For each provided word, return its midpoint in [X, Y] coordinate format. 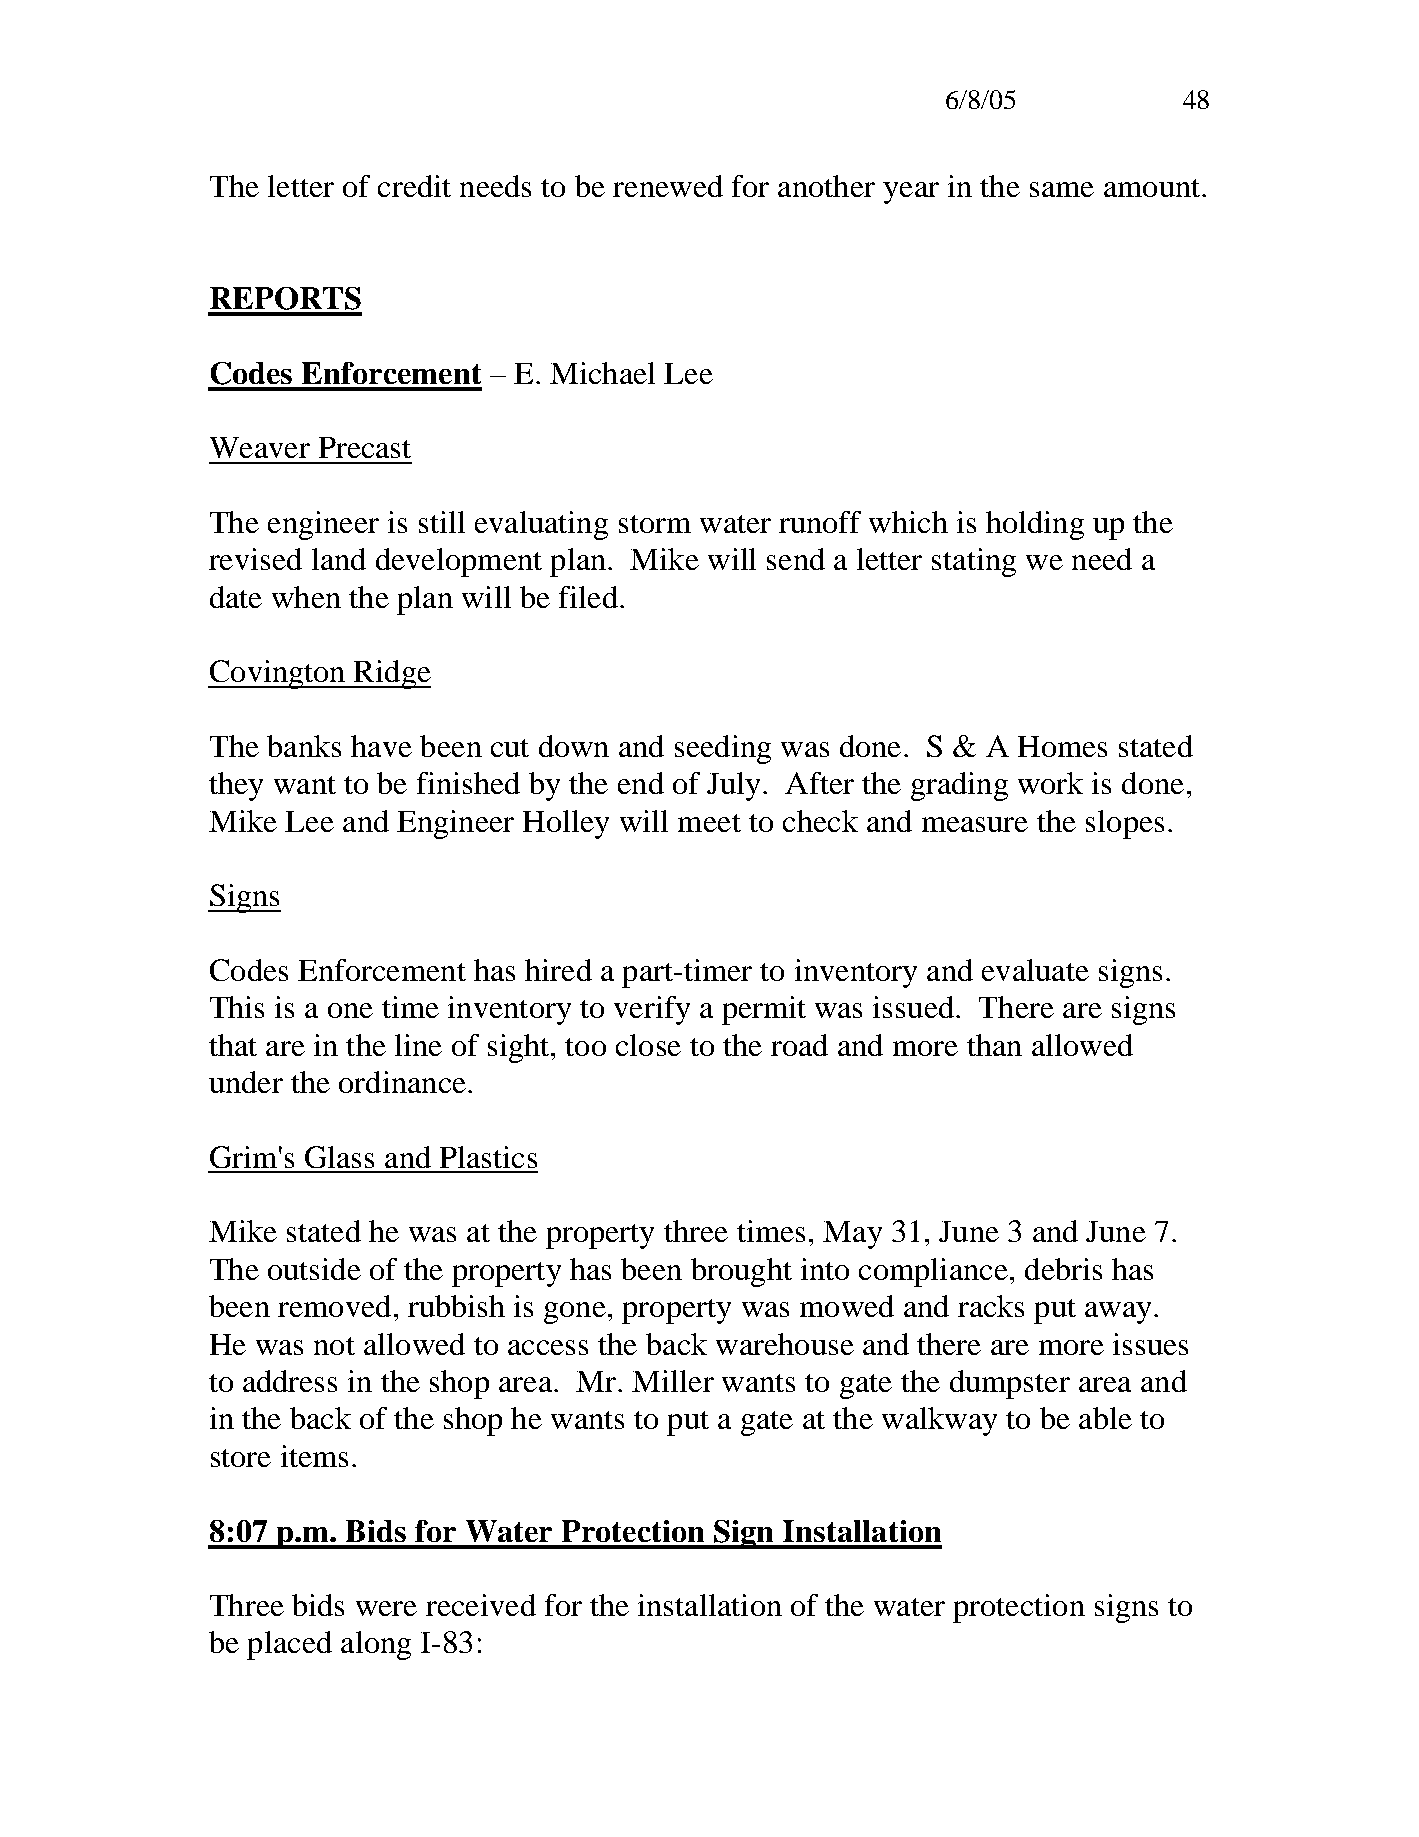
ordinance [402, 1082]
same [1062, 189]
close [648, 1045]
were [386, 1608]
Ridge [391, 674]
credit [414, 186]
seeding [723, 749]
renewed [668, 186]
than [994, 1045]
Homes [1062, 746]
